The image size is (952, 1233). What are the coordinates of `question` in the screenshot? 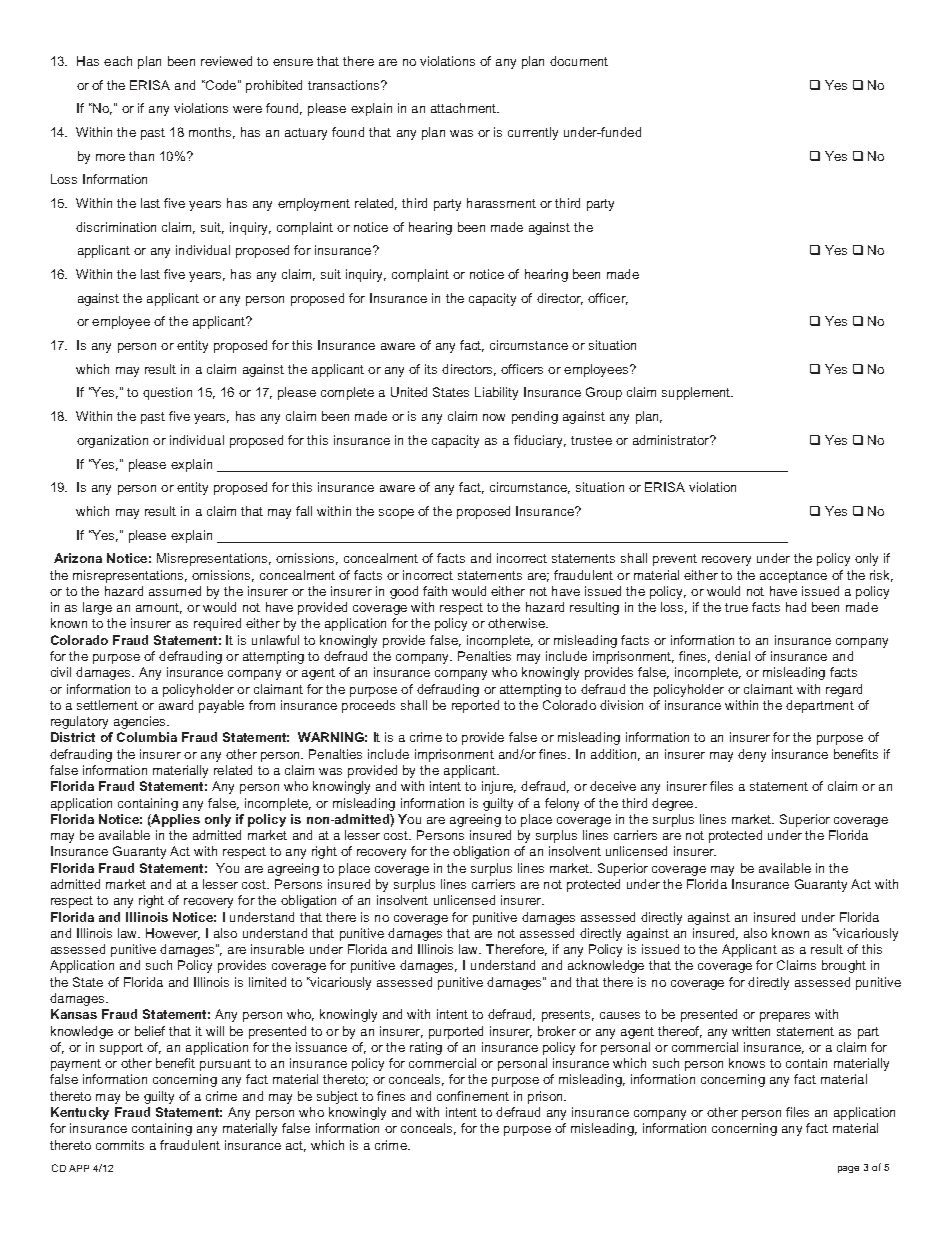 It's located at (167, 393).
